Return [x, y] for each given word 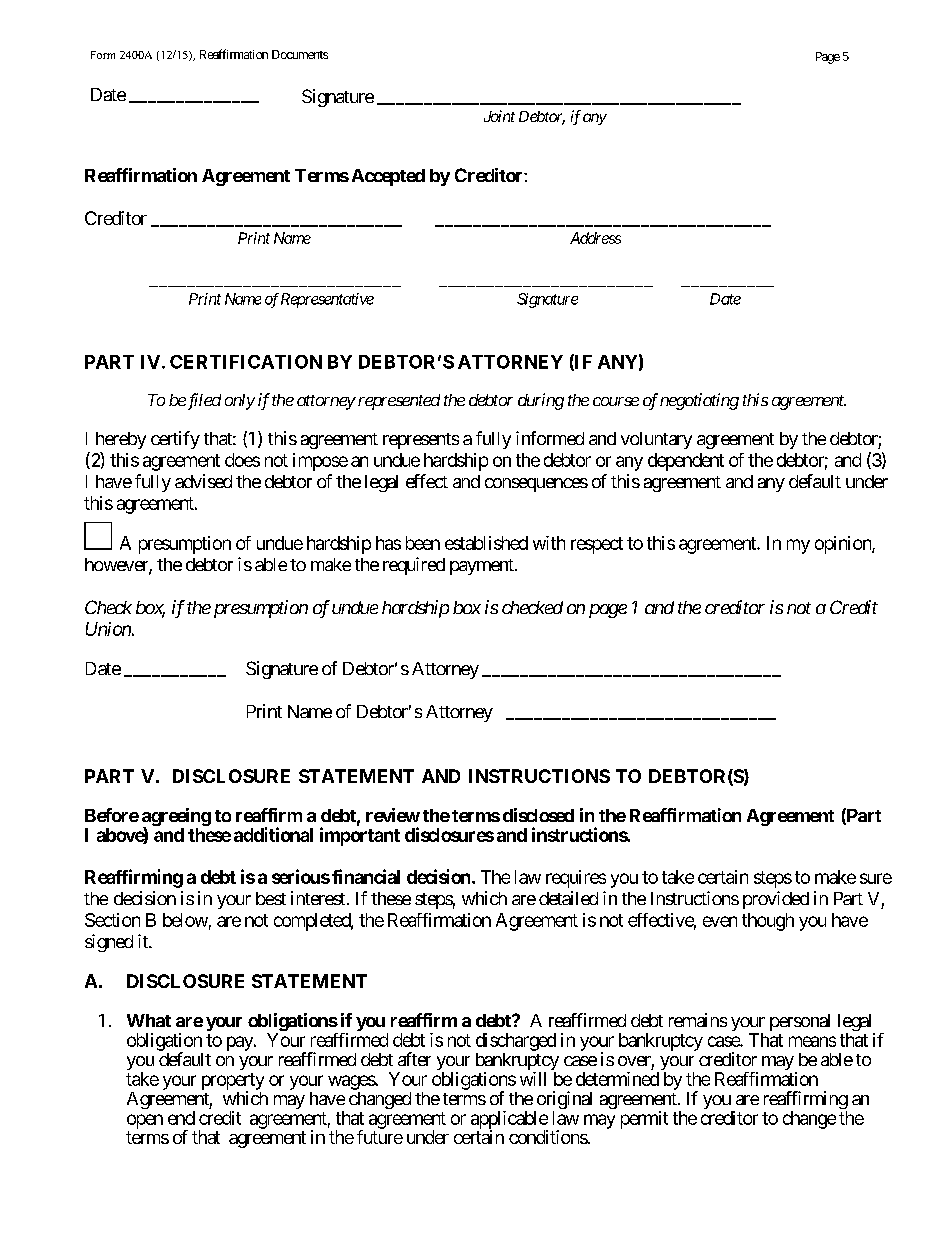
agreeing [176, 818]
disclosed [538, 815]
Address [595, 238]
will [533, 1079]
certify [175, 440]
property [233, 1082]
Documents [300, 54]
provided [776, 900]
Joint [499, 116]
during [541, 401]
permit [644, 1120]
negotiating [699, 401]
